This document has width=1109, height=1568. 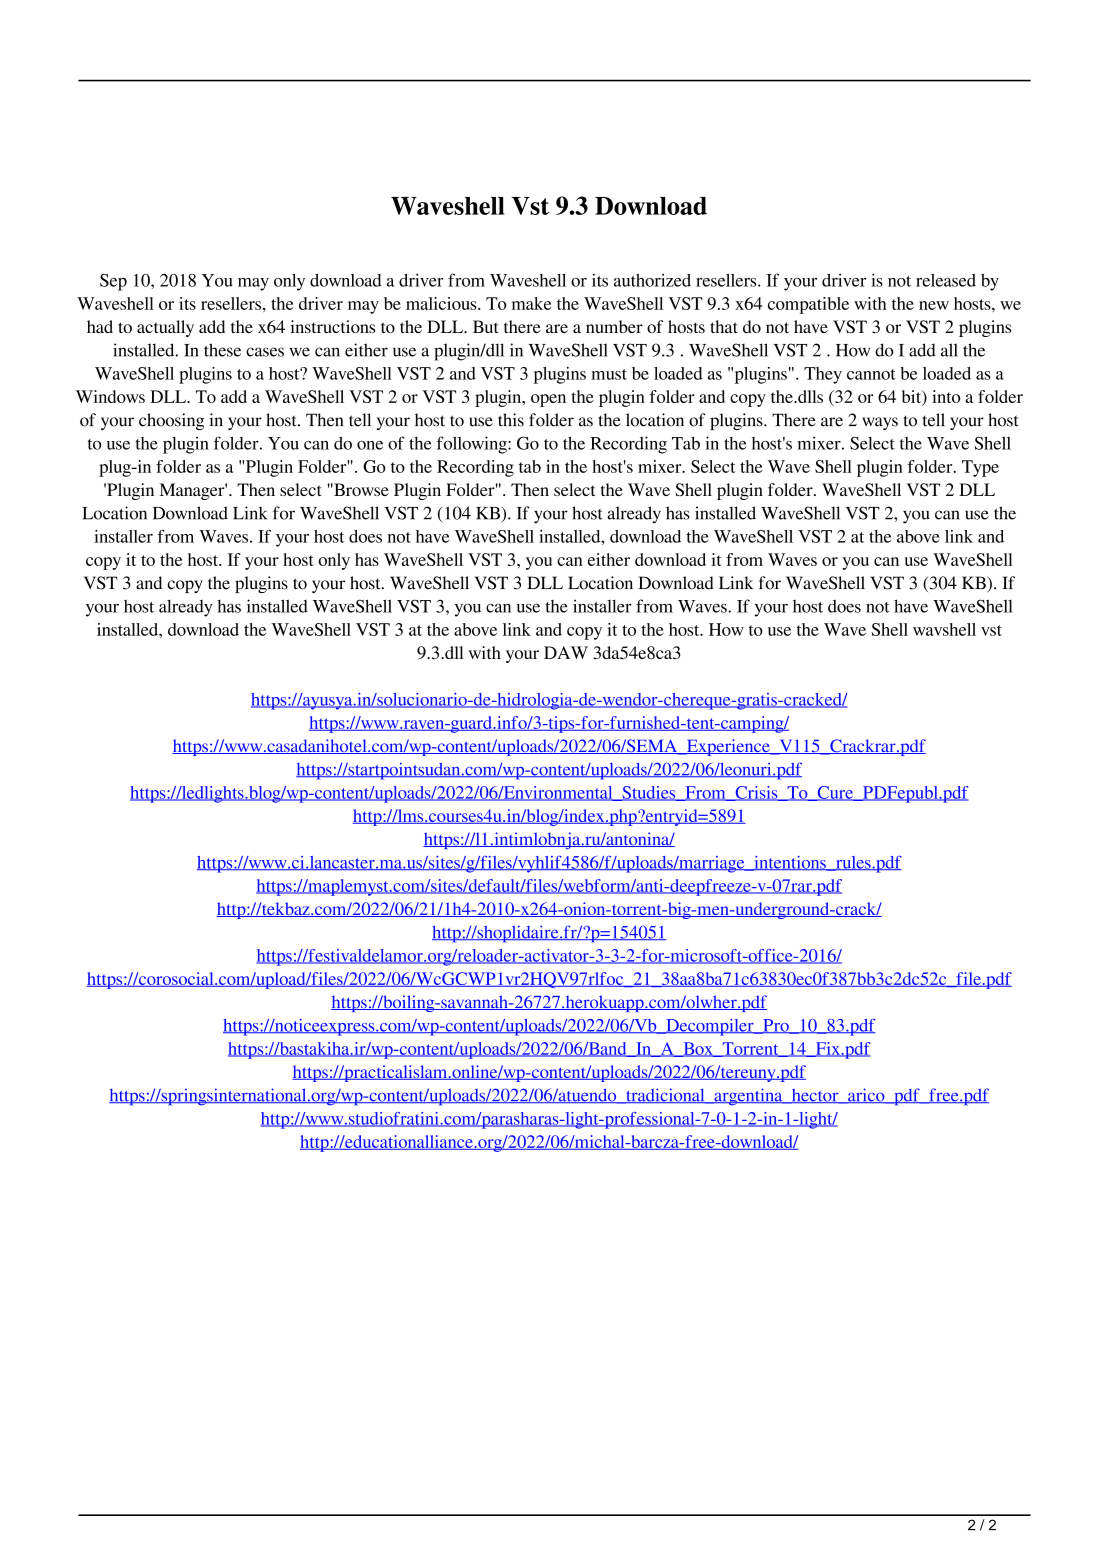 What do you see at coordinates (472, 445) in the document?
I see `following` at bounding box center [472, 445].
